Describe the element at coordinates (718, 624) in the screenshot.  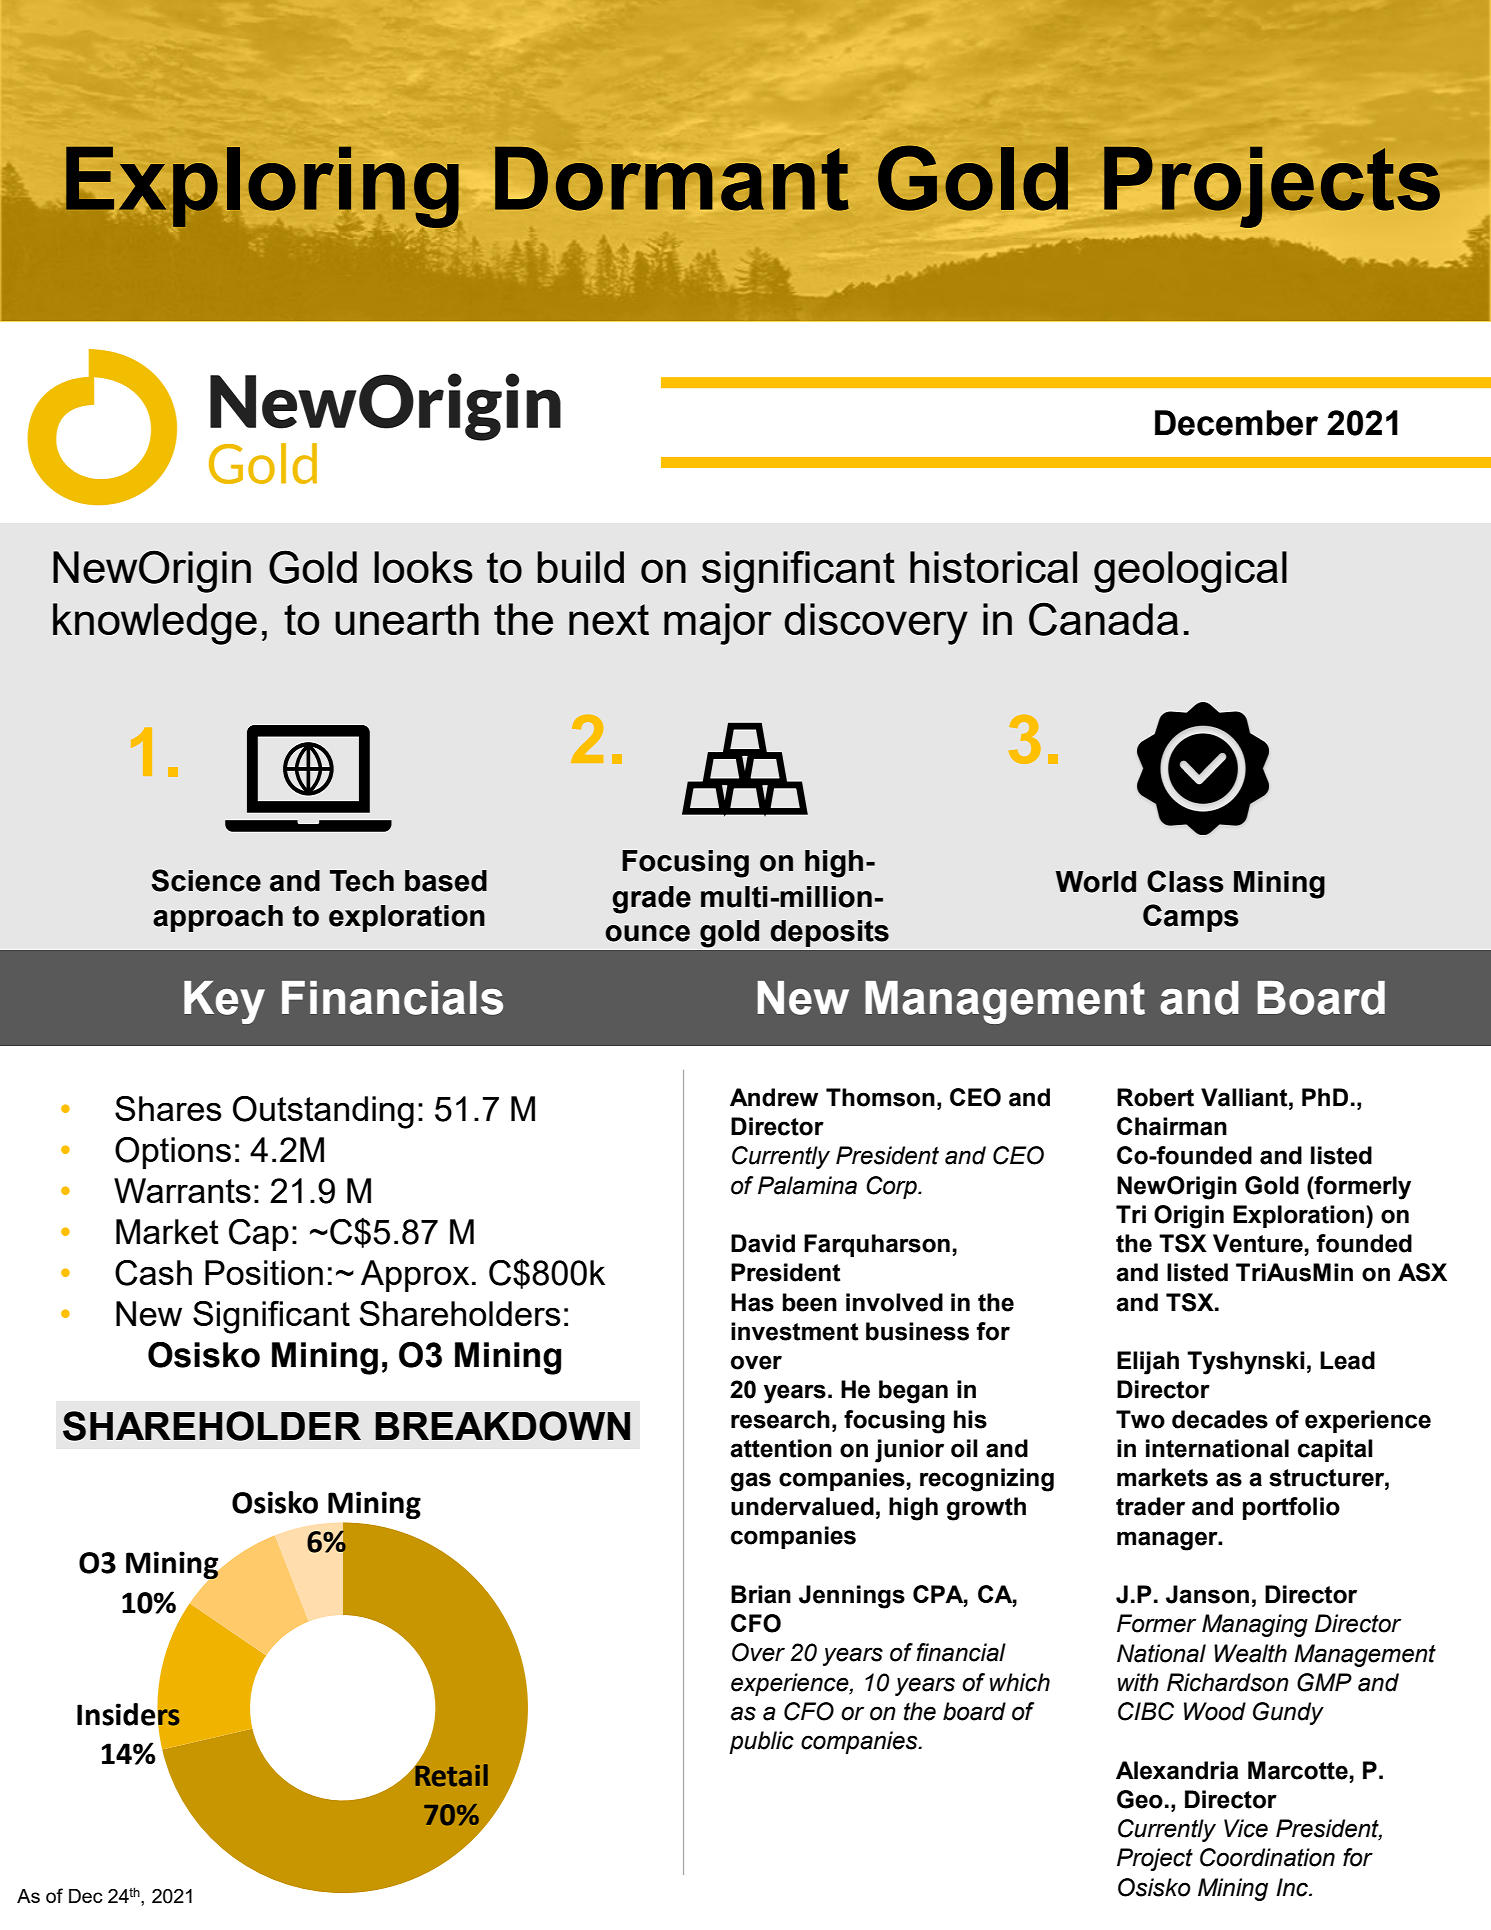
I see `major` at that location.
